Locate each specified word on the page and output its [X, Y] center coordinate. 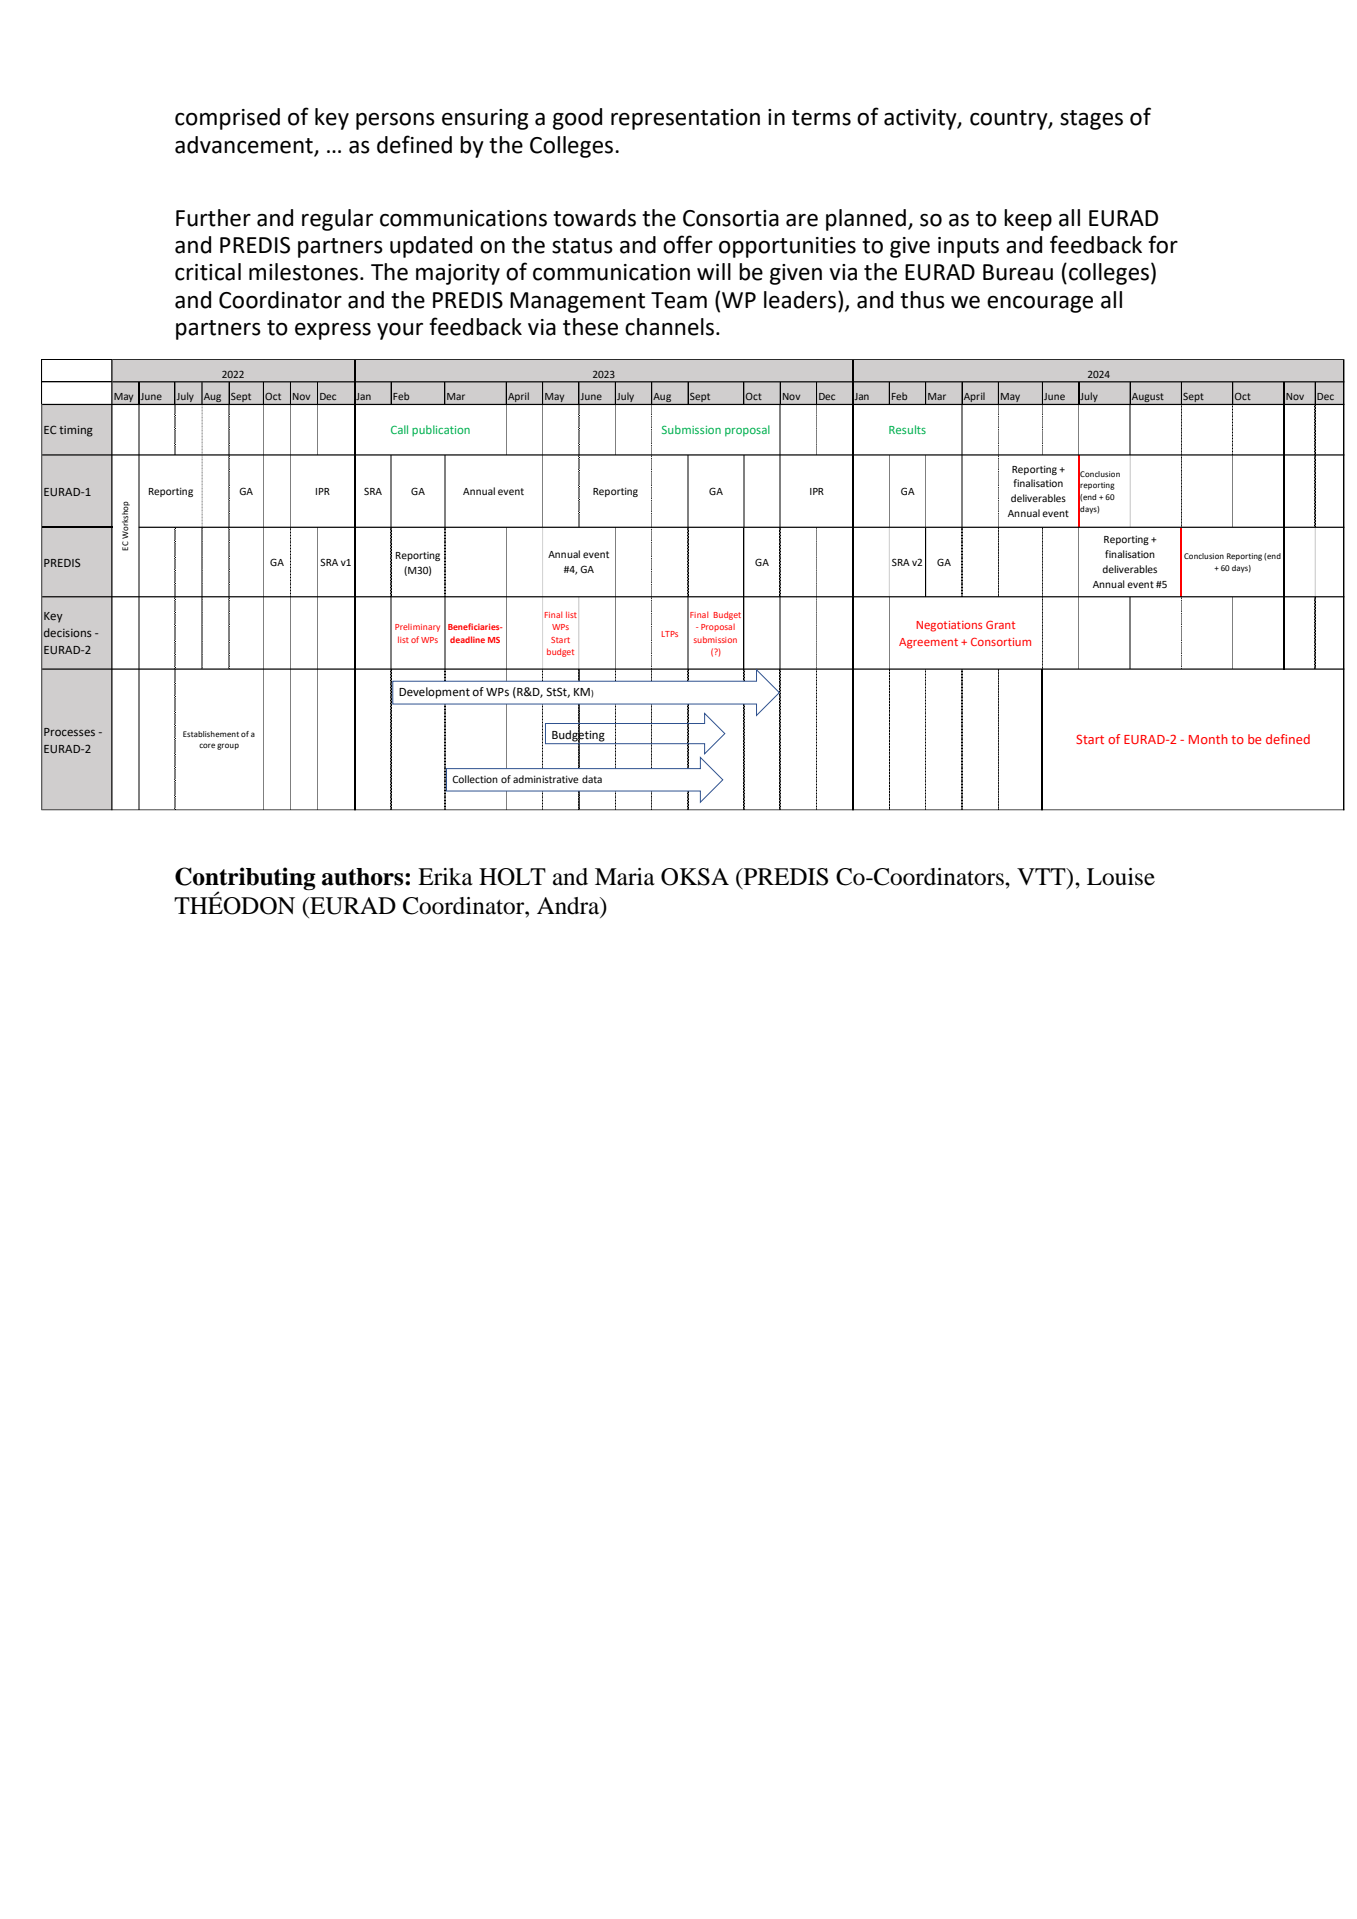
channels [669, 327]
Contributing [245, 880]
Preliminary [417, 627]
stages [1091, 120]
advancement [244, 145]
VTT [1042, 878]
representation [685, 119]
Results [907, 429]
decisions [68, 632]
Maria [625, 877]
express [333, 331]
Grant [1000, 625]
